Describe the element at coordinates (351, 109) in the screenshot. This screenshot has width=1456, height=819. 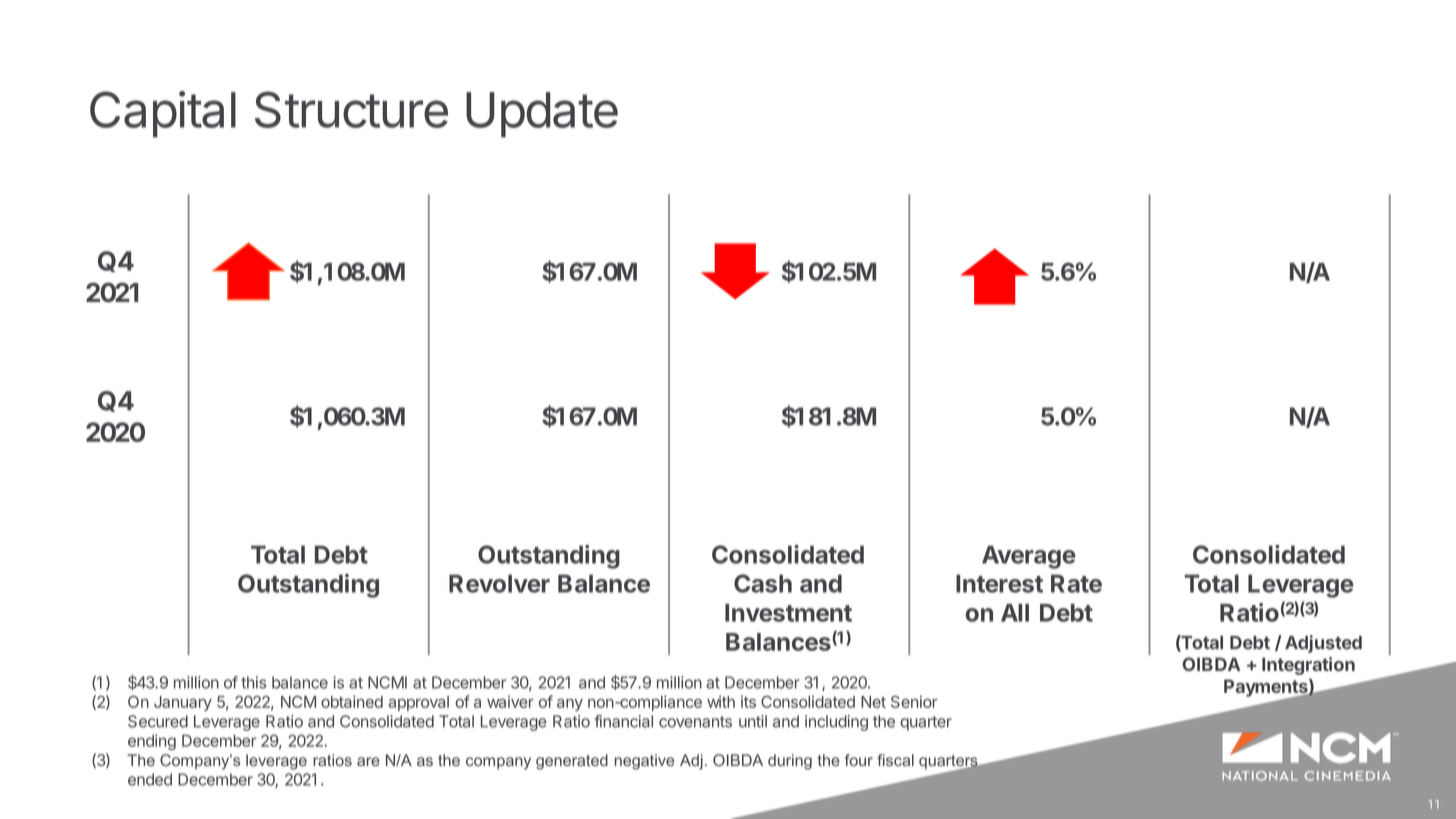
I see `Structure` at that location.
